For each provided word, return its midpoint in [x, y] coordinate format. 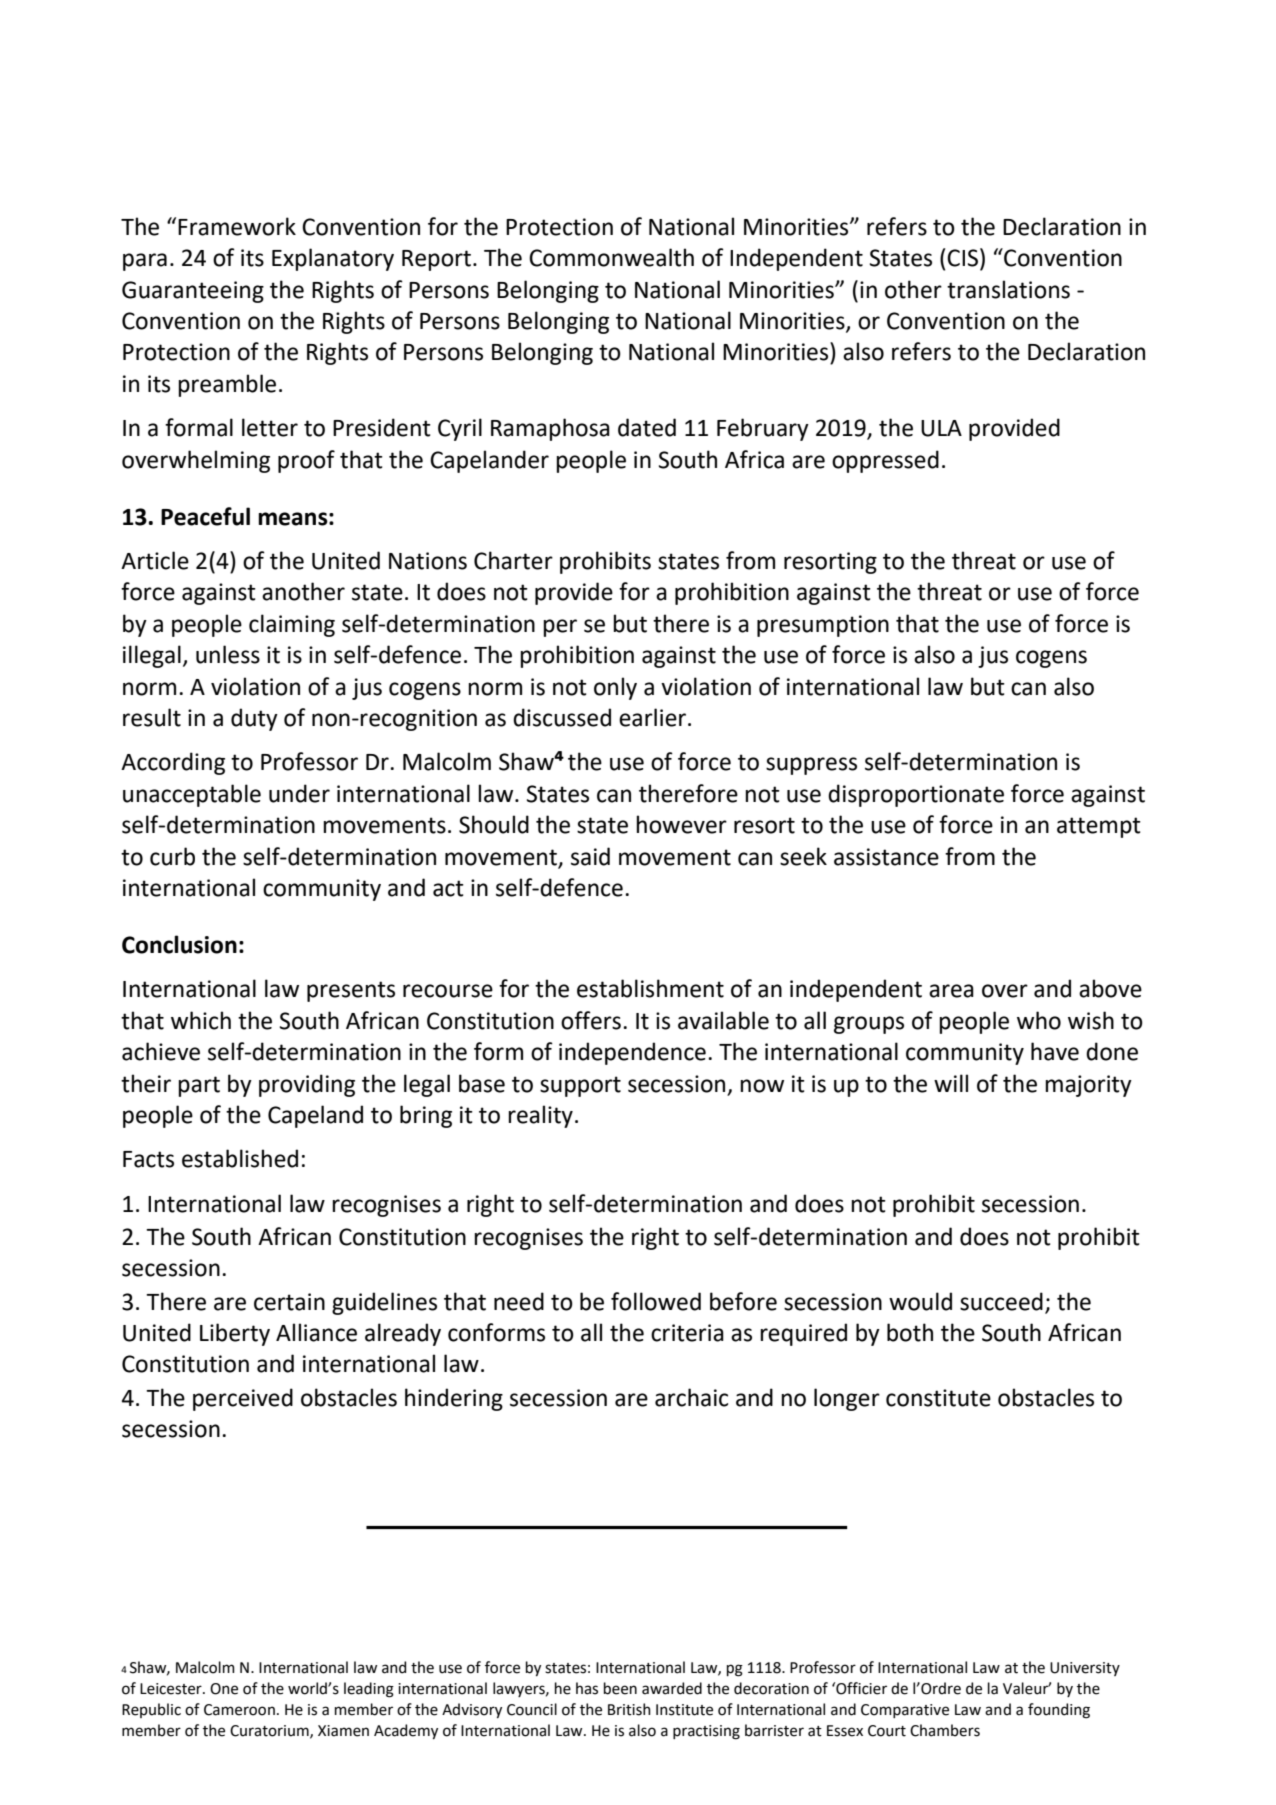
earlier [654, 717]
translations [1008, 289]
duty [254, 719]
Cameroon [239, 1710]
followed [656, 1301]
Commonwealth [611, 257]
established [240, 1158]
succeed [1001, 1301]
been [620, 1688]
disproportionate [916, 795]
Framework [237, 226]
